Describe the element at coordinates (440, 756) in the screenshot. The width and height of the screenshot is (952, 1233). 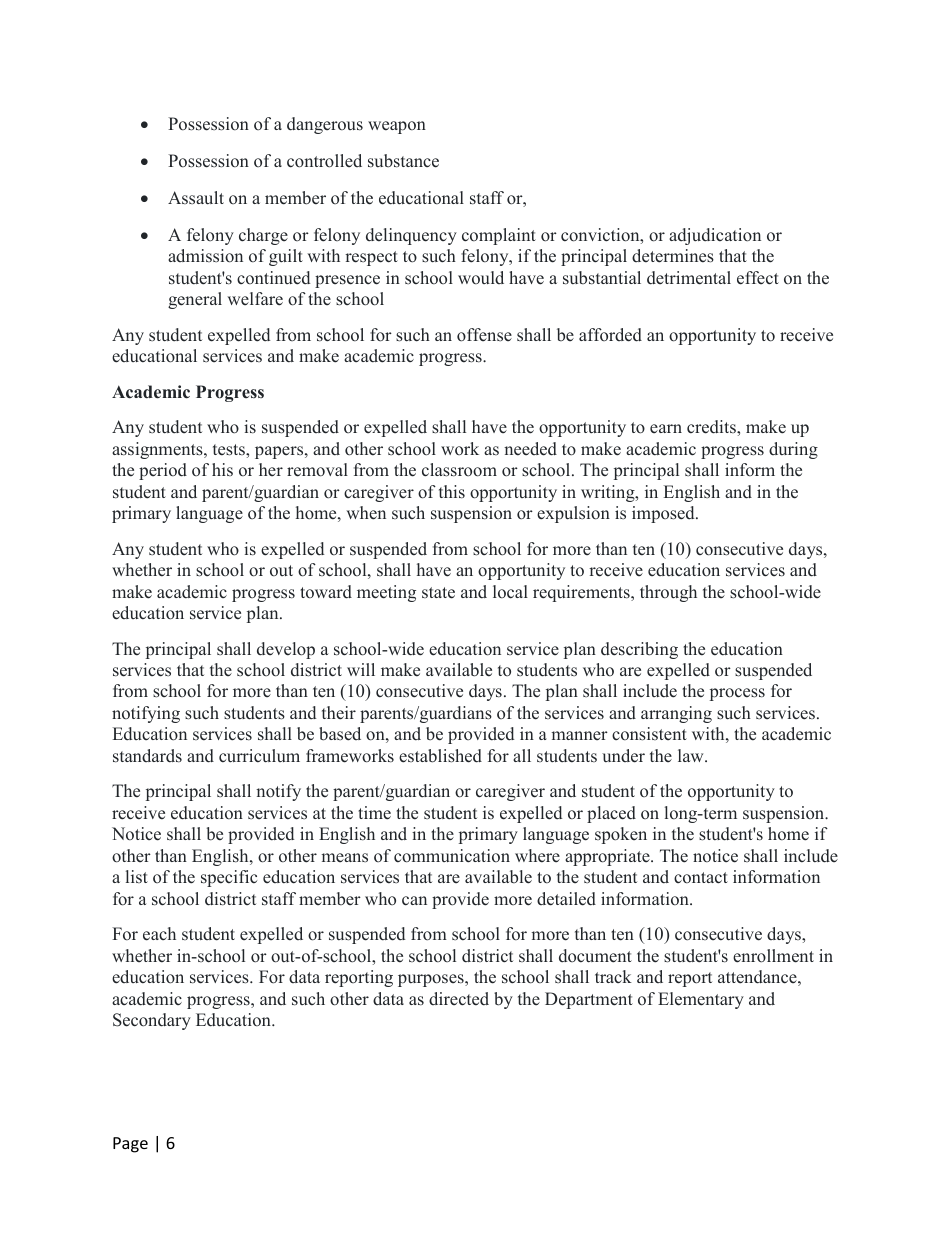
I see `established` at that location.
